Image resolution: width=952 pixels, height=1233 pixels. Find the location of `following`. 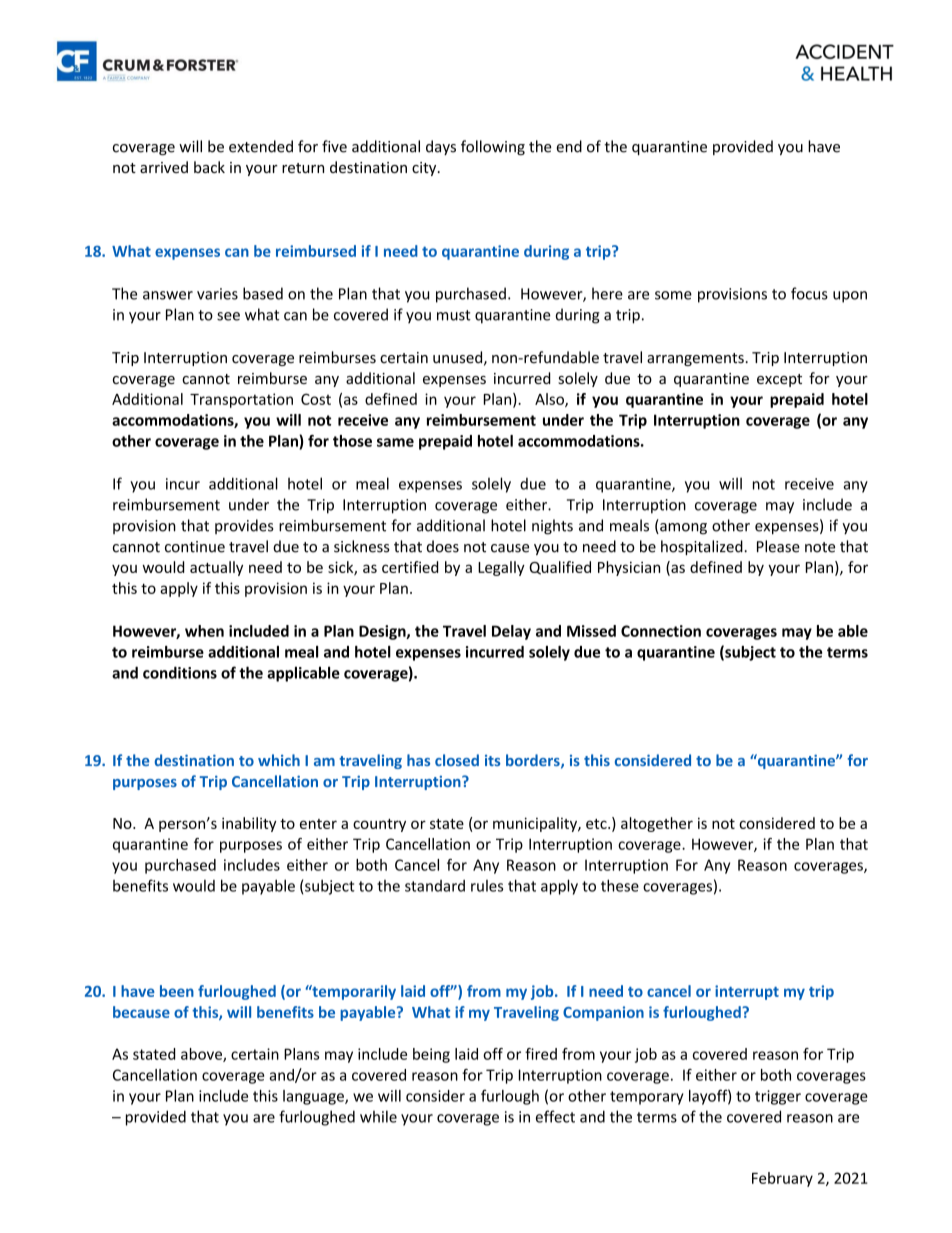

following is located at coordinates (493, 147).
